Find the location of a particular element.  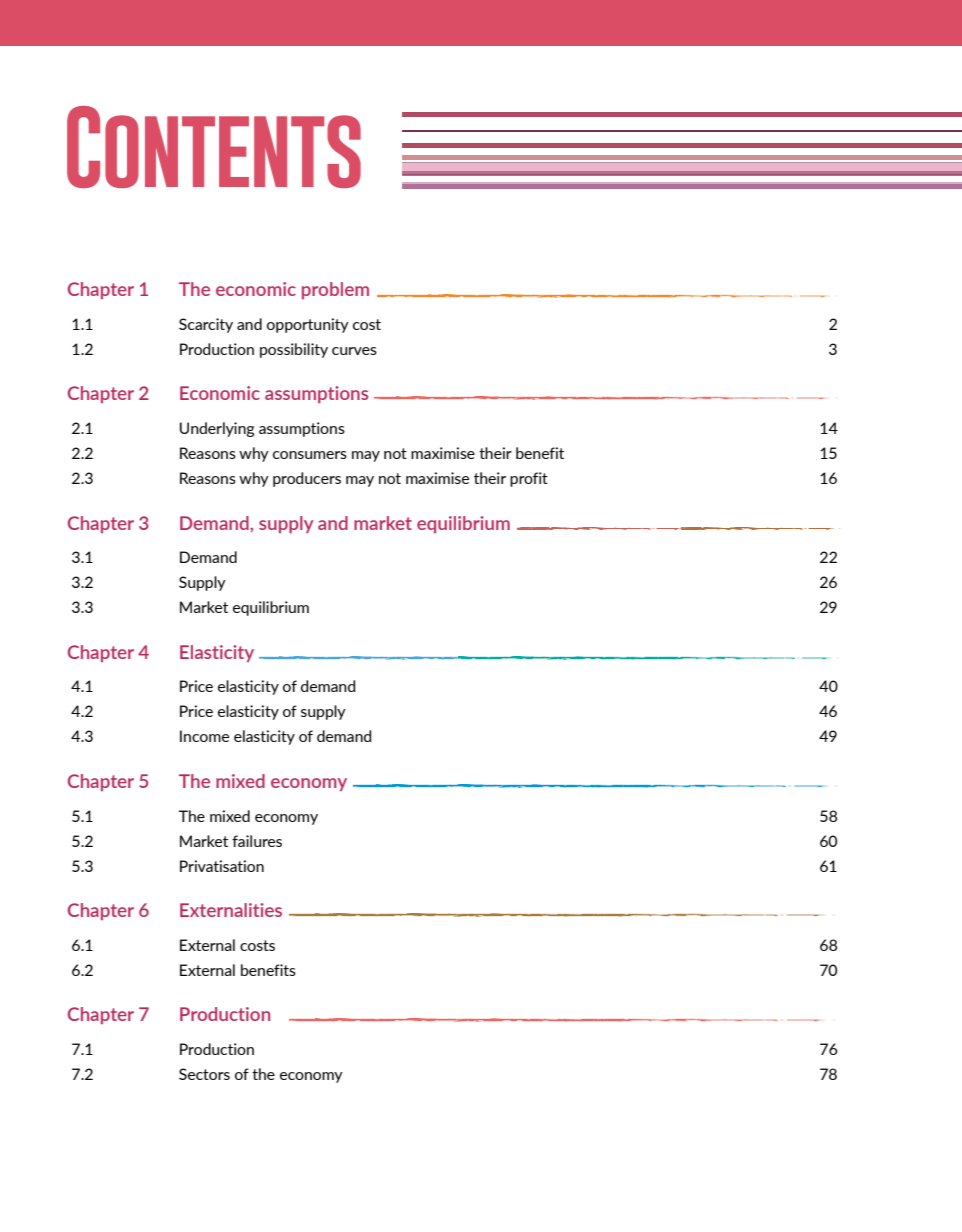

Contents is located at coordinates (214, 147).
